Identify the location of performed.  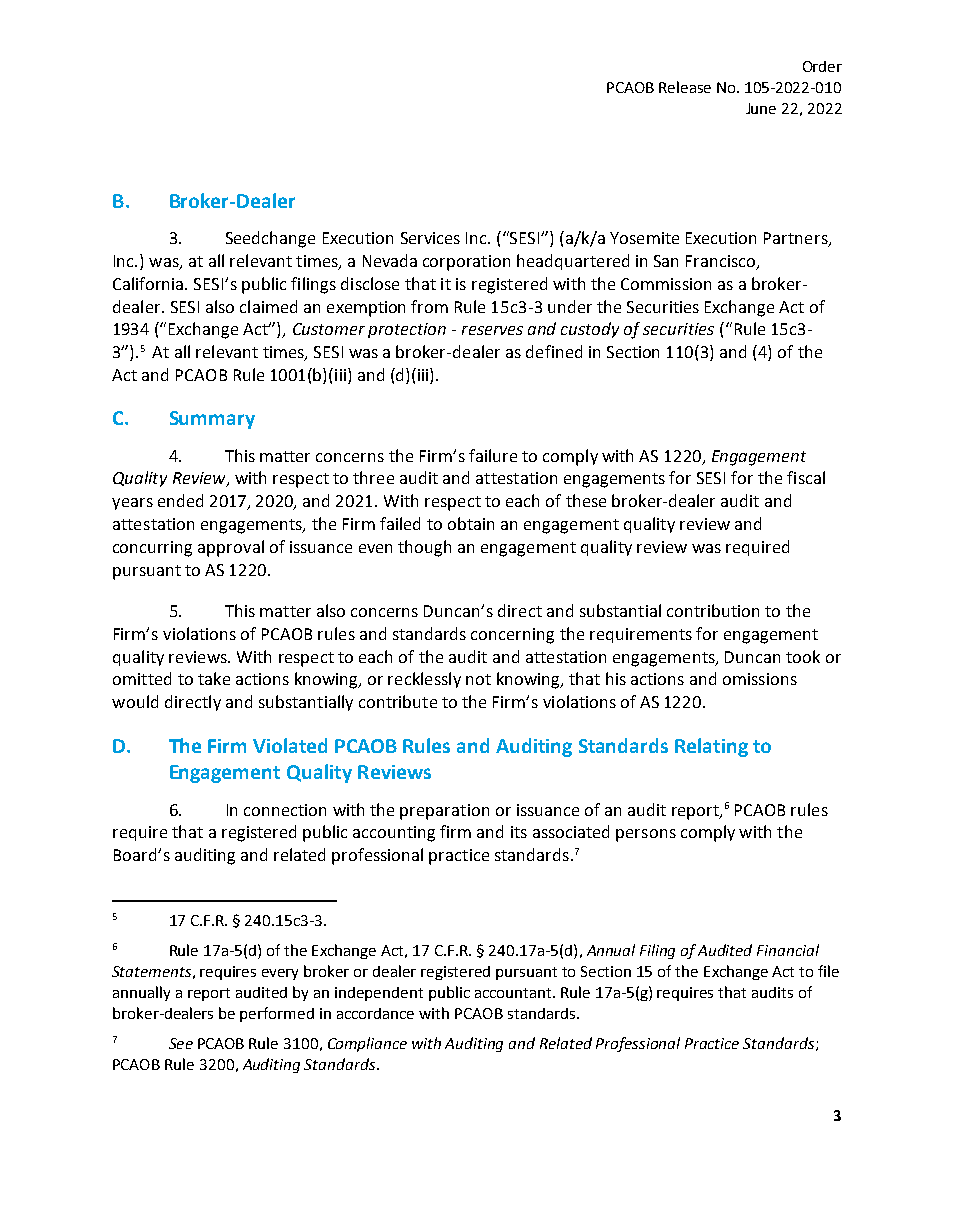
(277, 1014).
